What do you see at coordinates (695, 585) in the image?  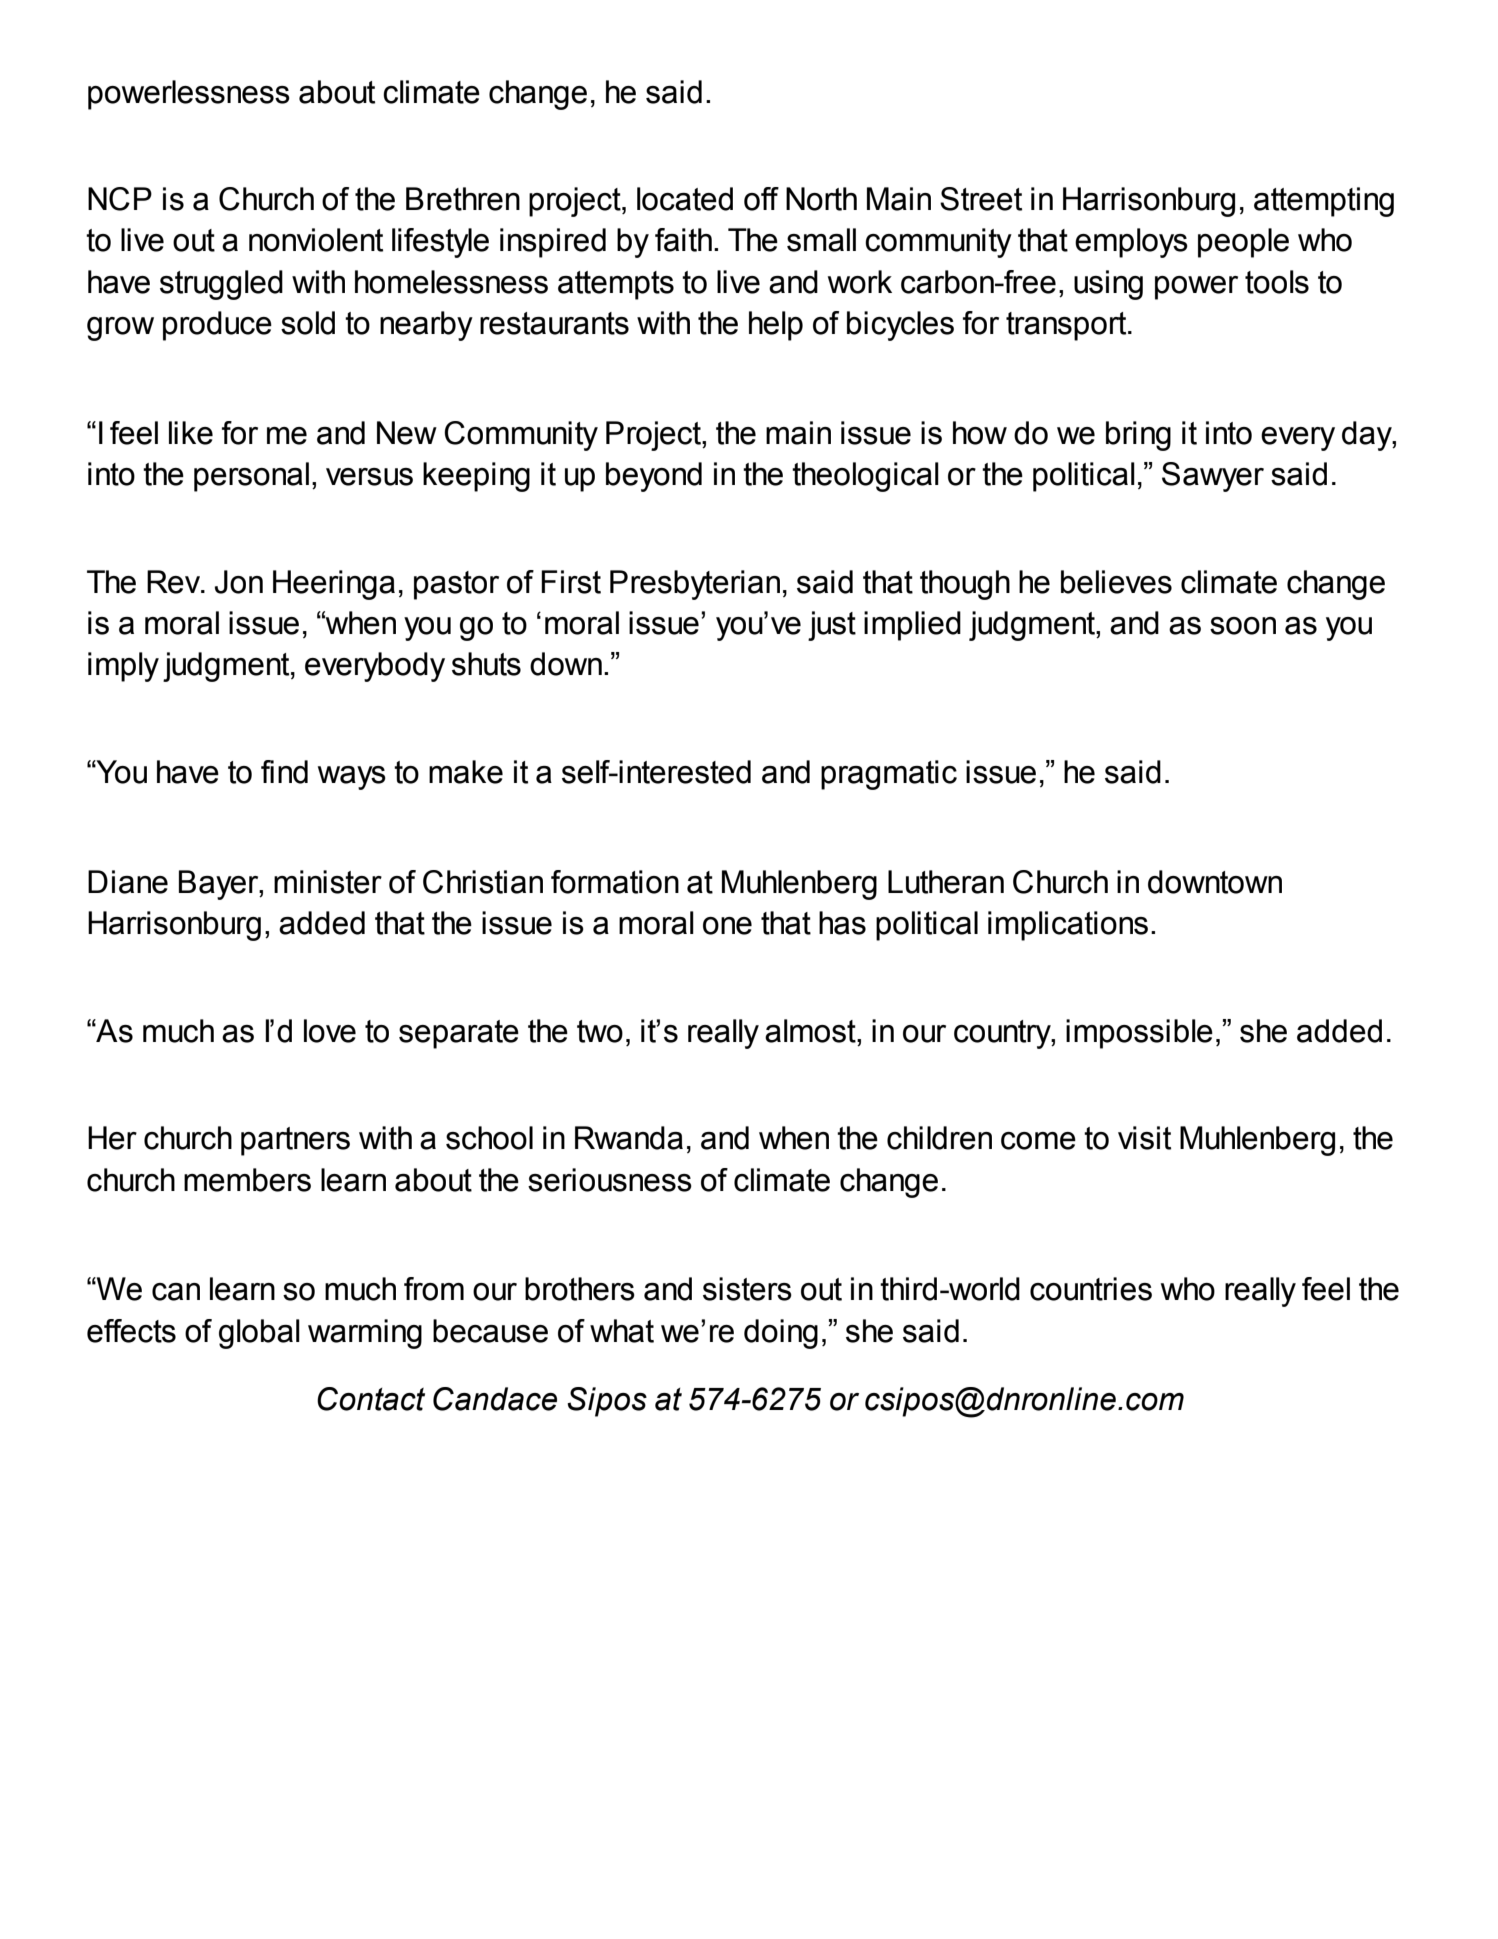 I see `Presbyterian` at bounding box center [695, 585].
